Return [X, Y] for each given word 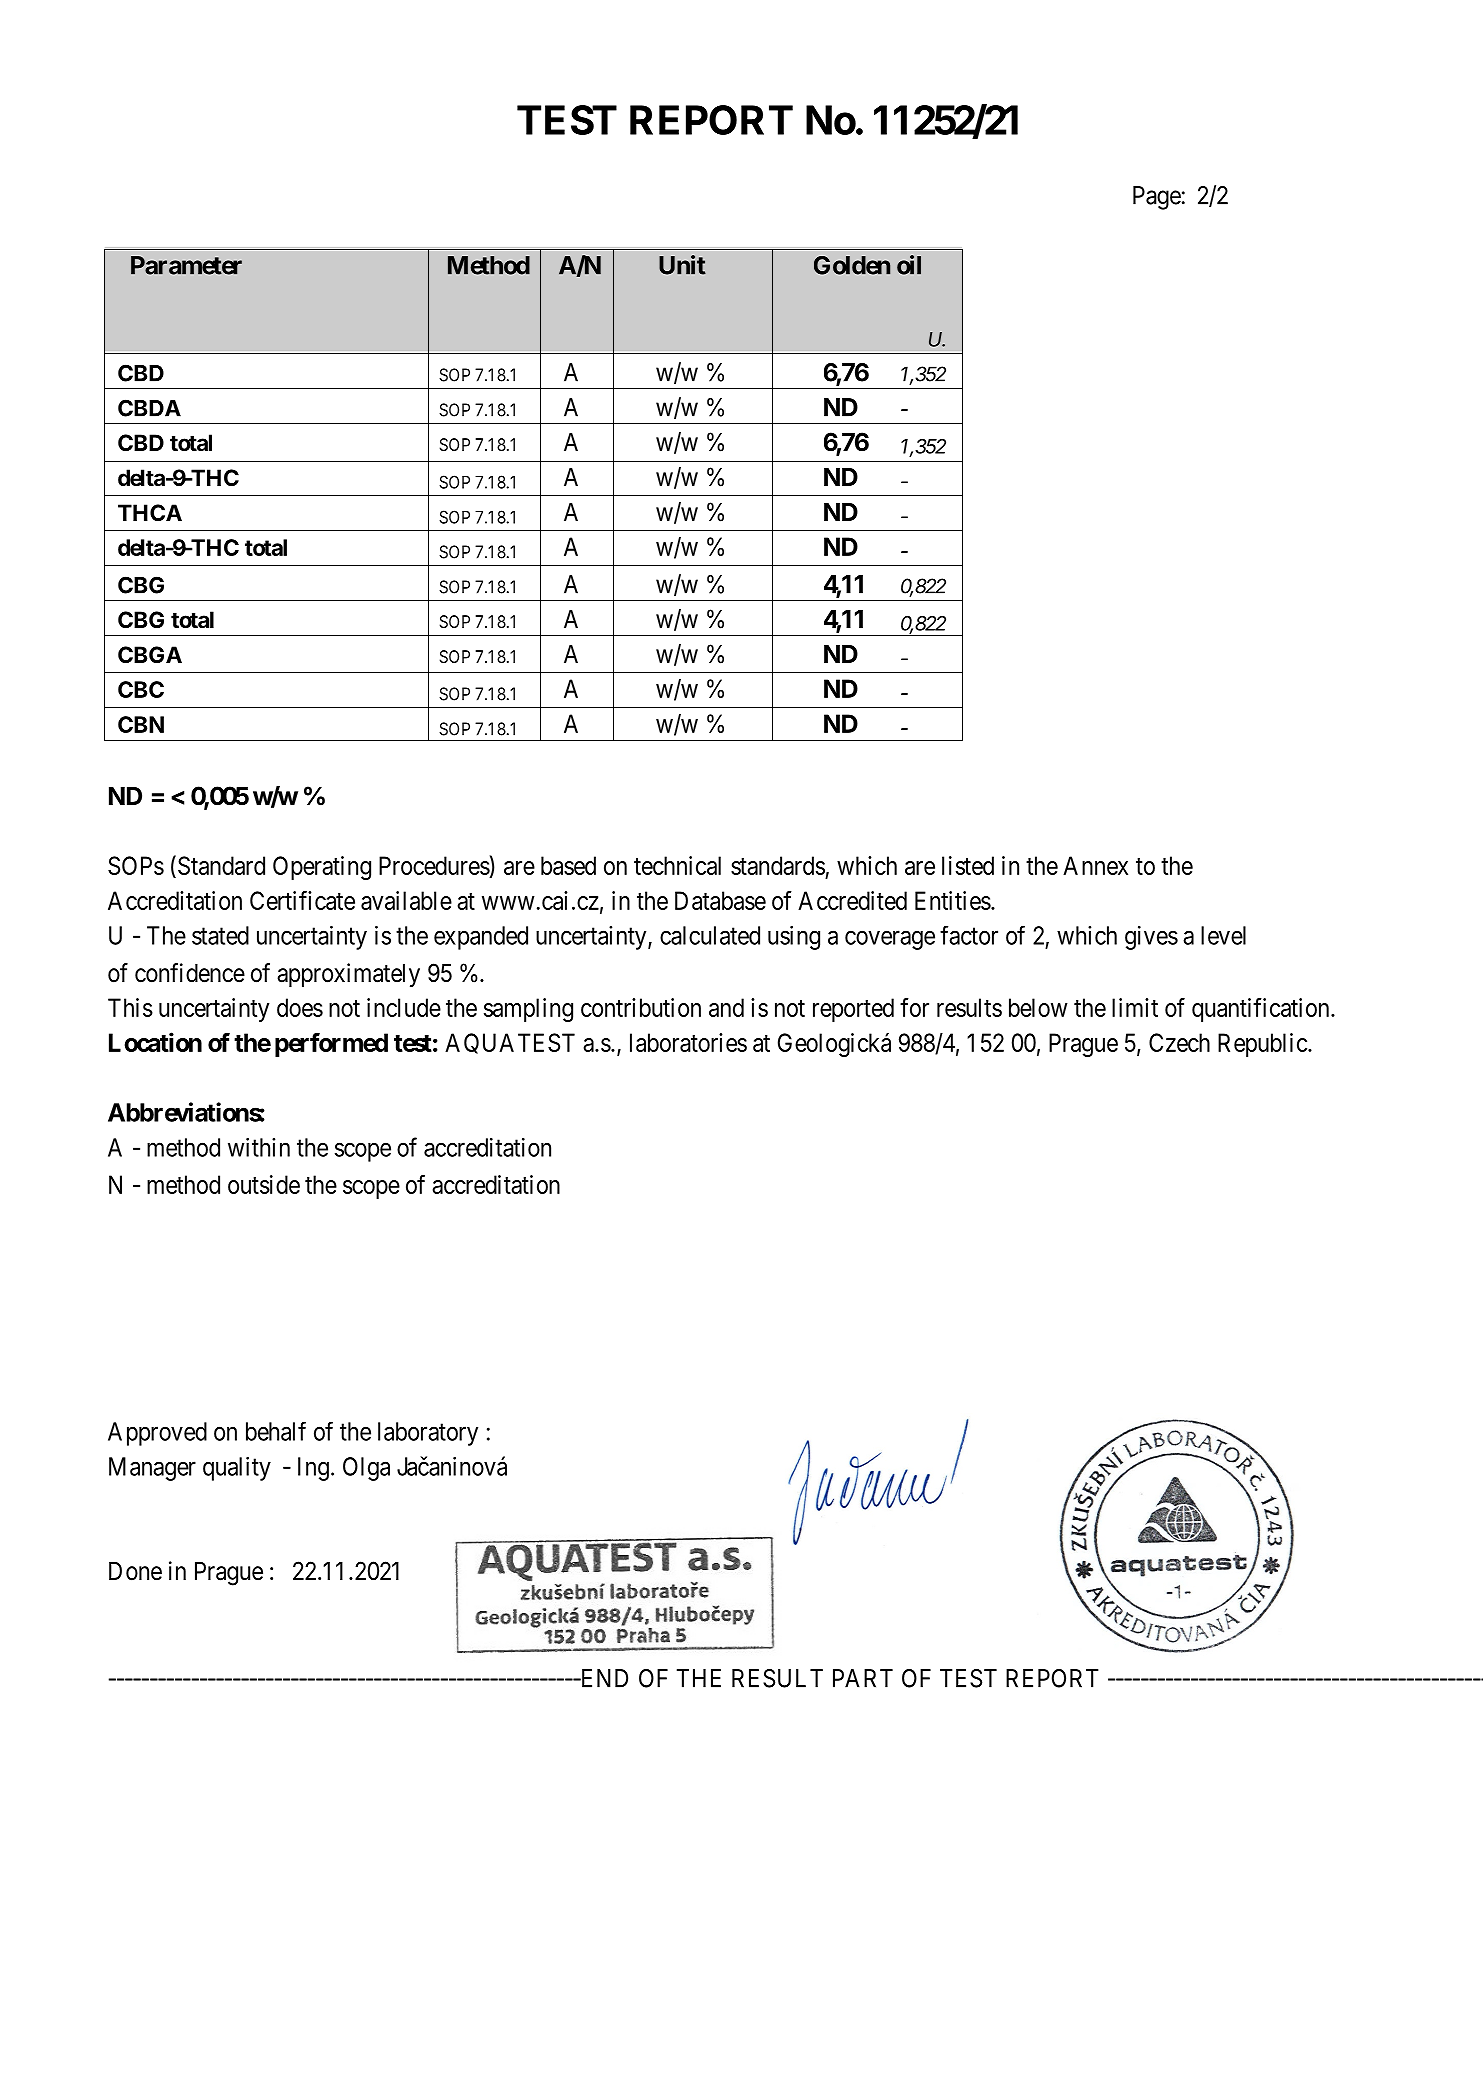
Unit [682, 265]
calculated [710, 935]
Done [135, 1571]
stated [220, 935]
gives [1151, 938]
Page [1157, 198]
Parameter [186, 265]
